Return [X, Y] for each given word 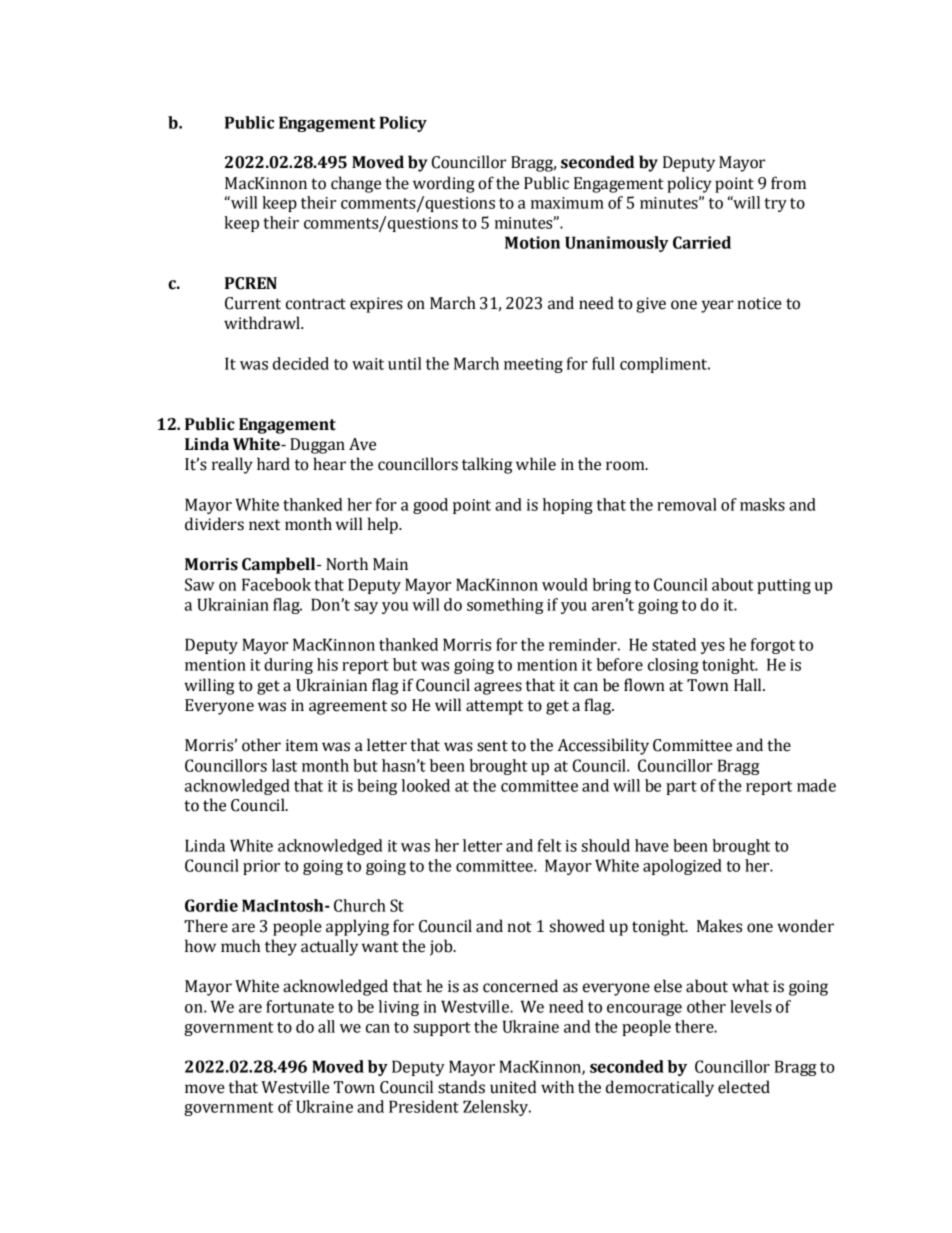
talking [487, 465]
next [264, 525]
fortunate [300, 1006]
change [356, 184]
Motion [532, 242]
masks [762, 504]
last [284, 765]
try [776, 205]
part [681, 788]
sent [492, 746]
